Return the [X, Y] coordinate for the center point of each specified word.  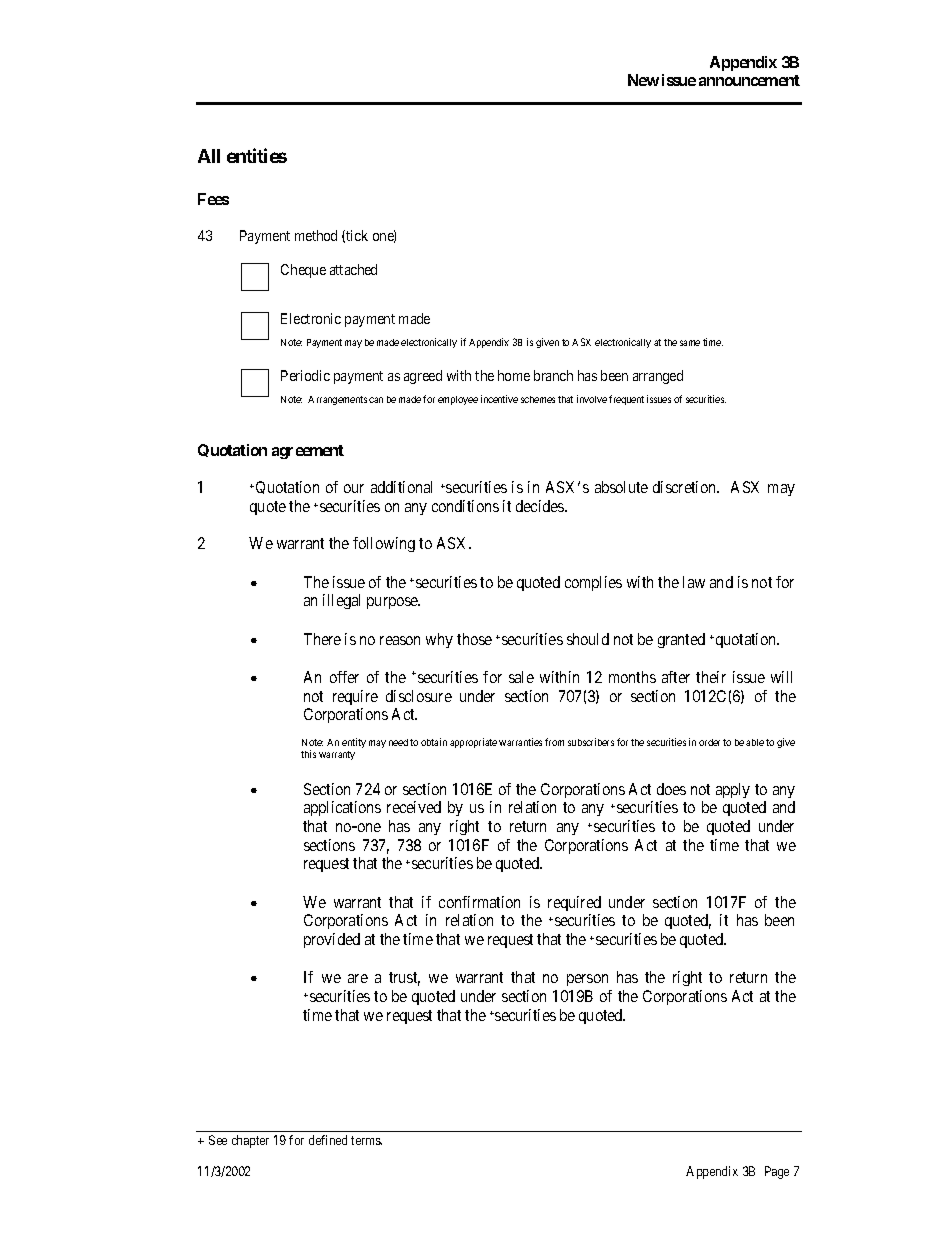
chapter [250, 1141]
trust [404, 979]
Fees [213, 199]
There [322, 639]
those [474, 639]
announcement [749, 80]
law [694, 582]
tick [357, 235]
